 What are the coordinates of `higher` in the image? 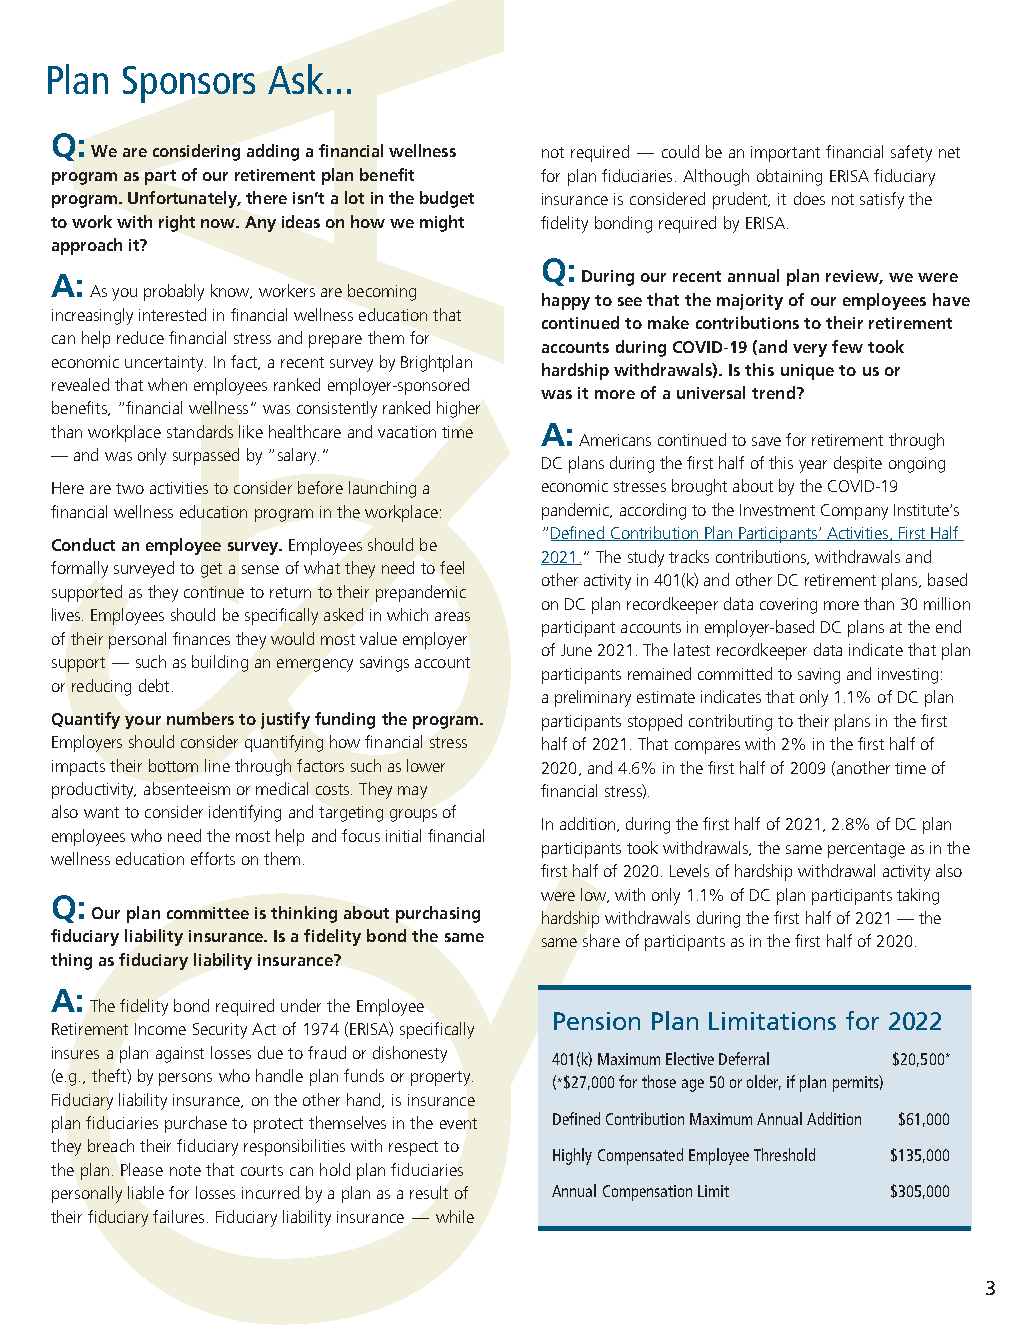 It's located at (458, 409).
